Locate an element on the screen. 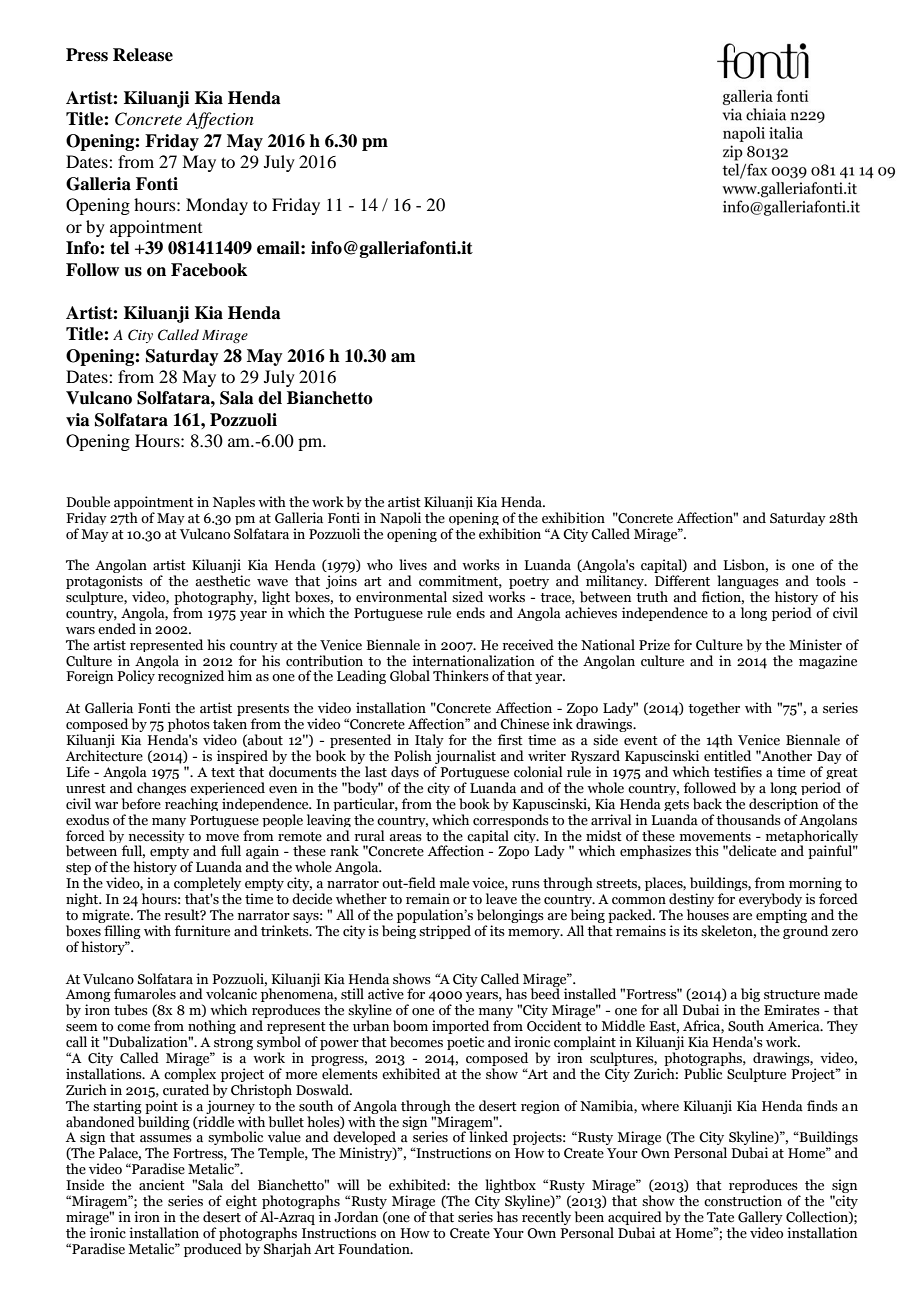 The width and height of the screenshot is (924, 1308). Napoli is located at coordinates (400, 518).
